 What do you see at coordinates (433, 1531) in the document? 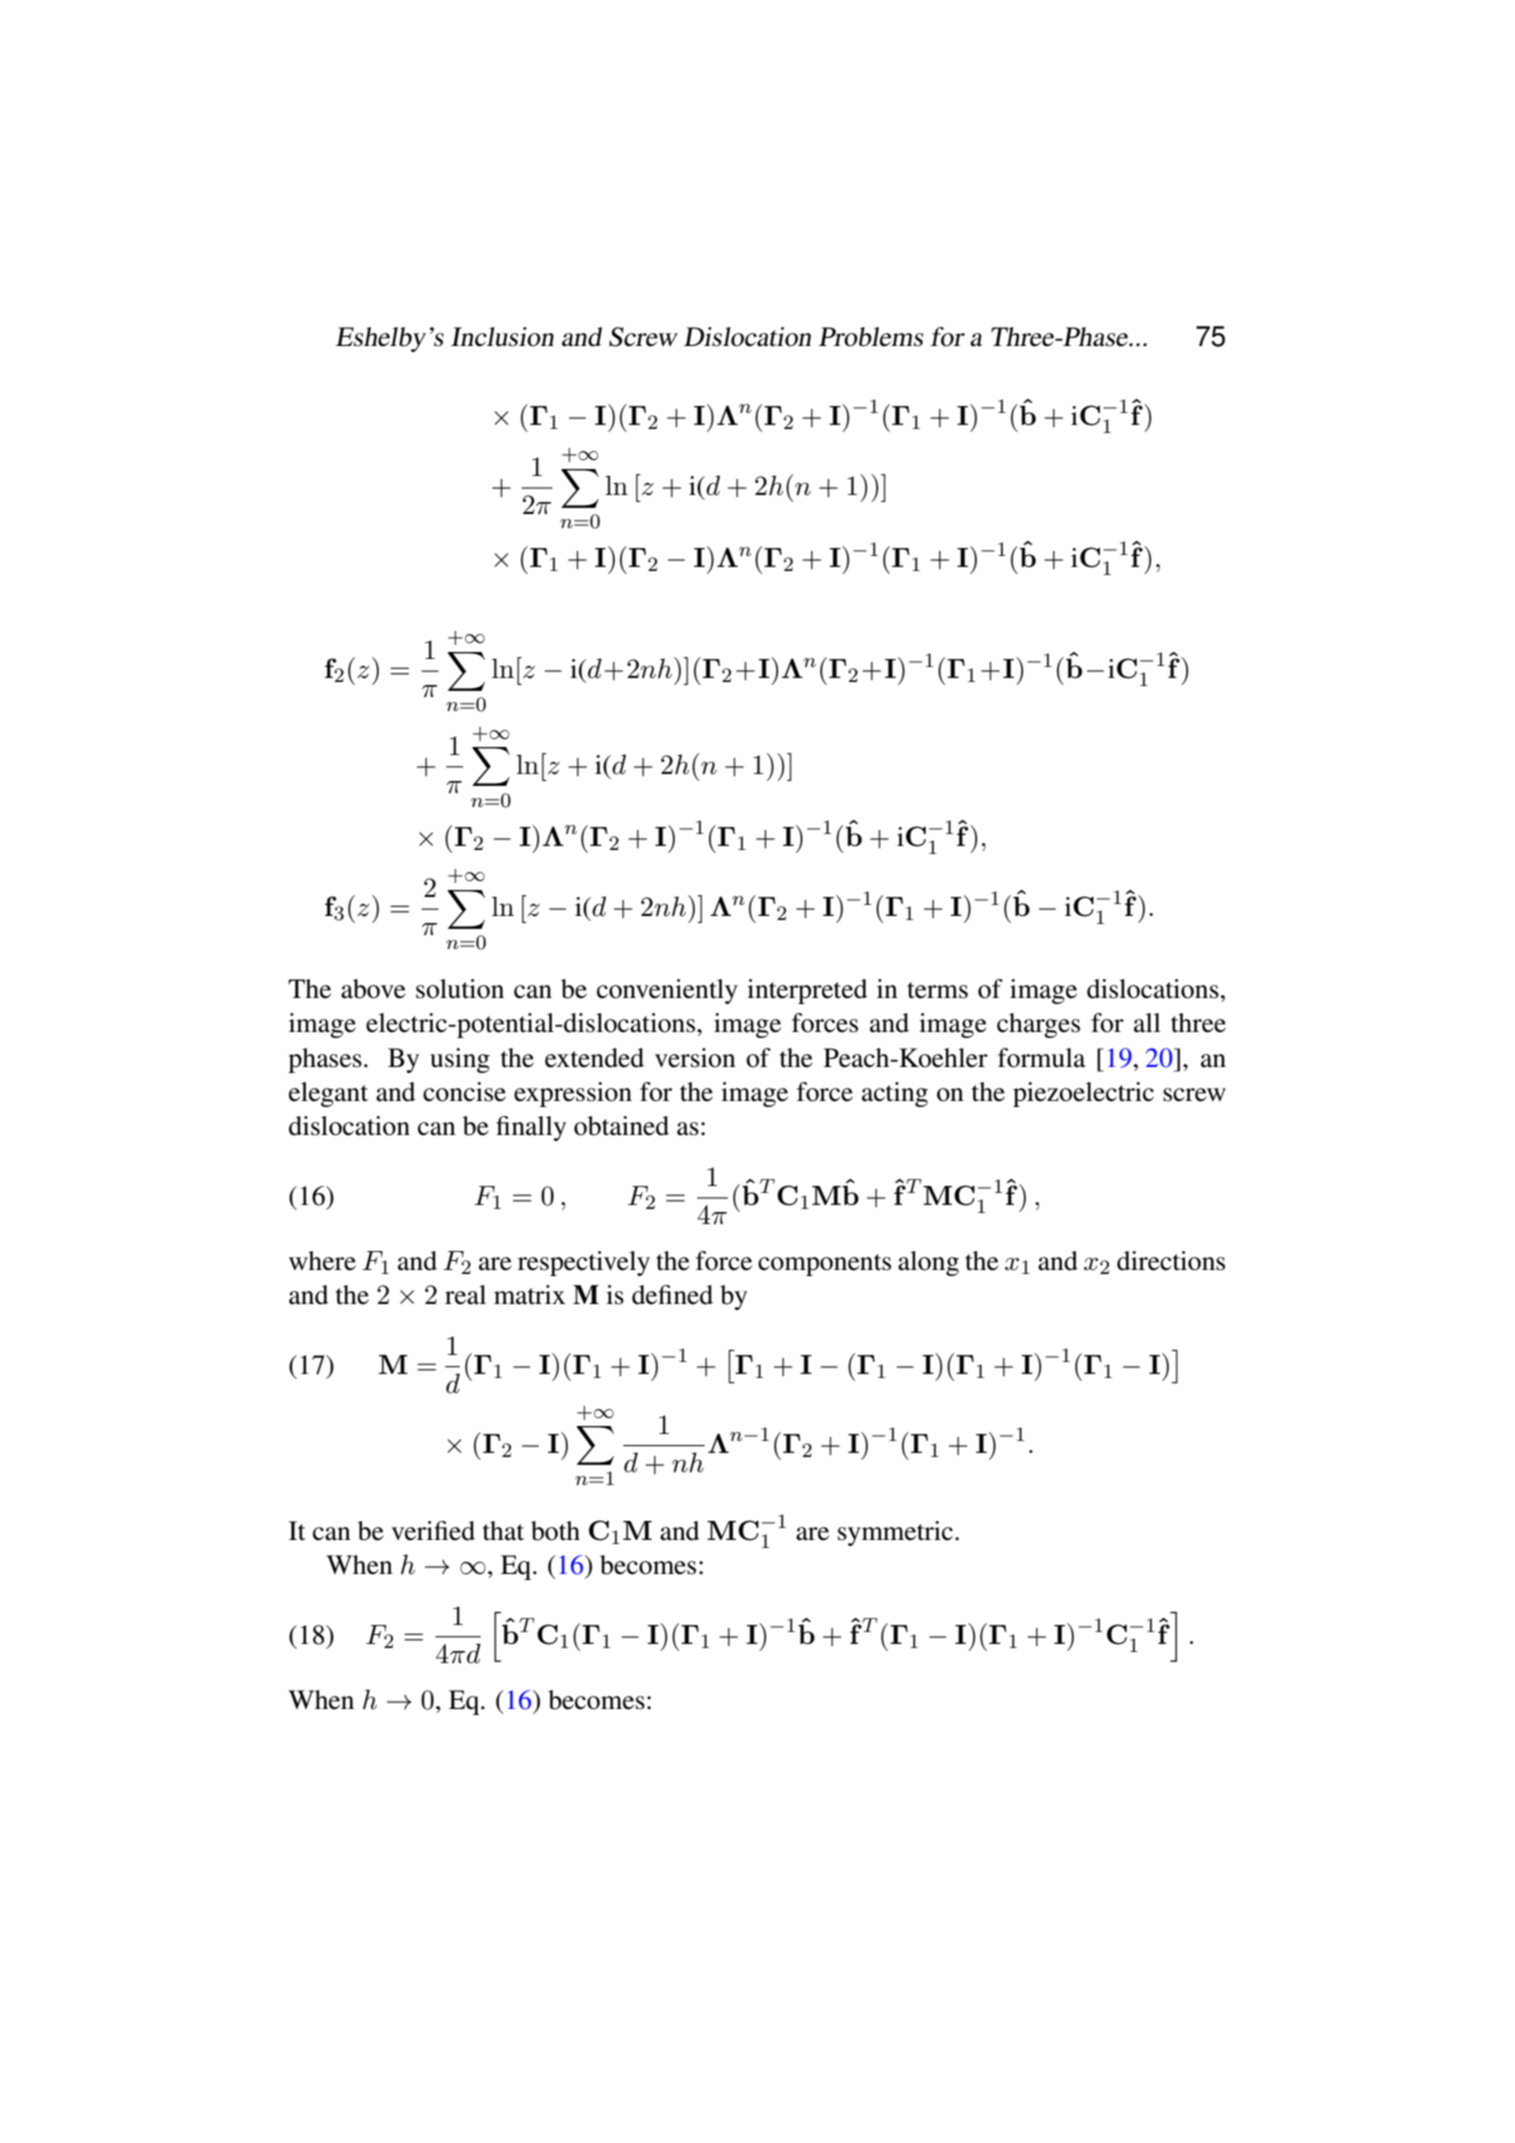
I see `verified` at bounding box center [433, 1531].
